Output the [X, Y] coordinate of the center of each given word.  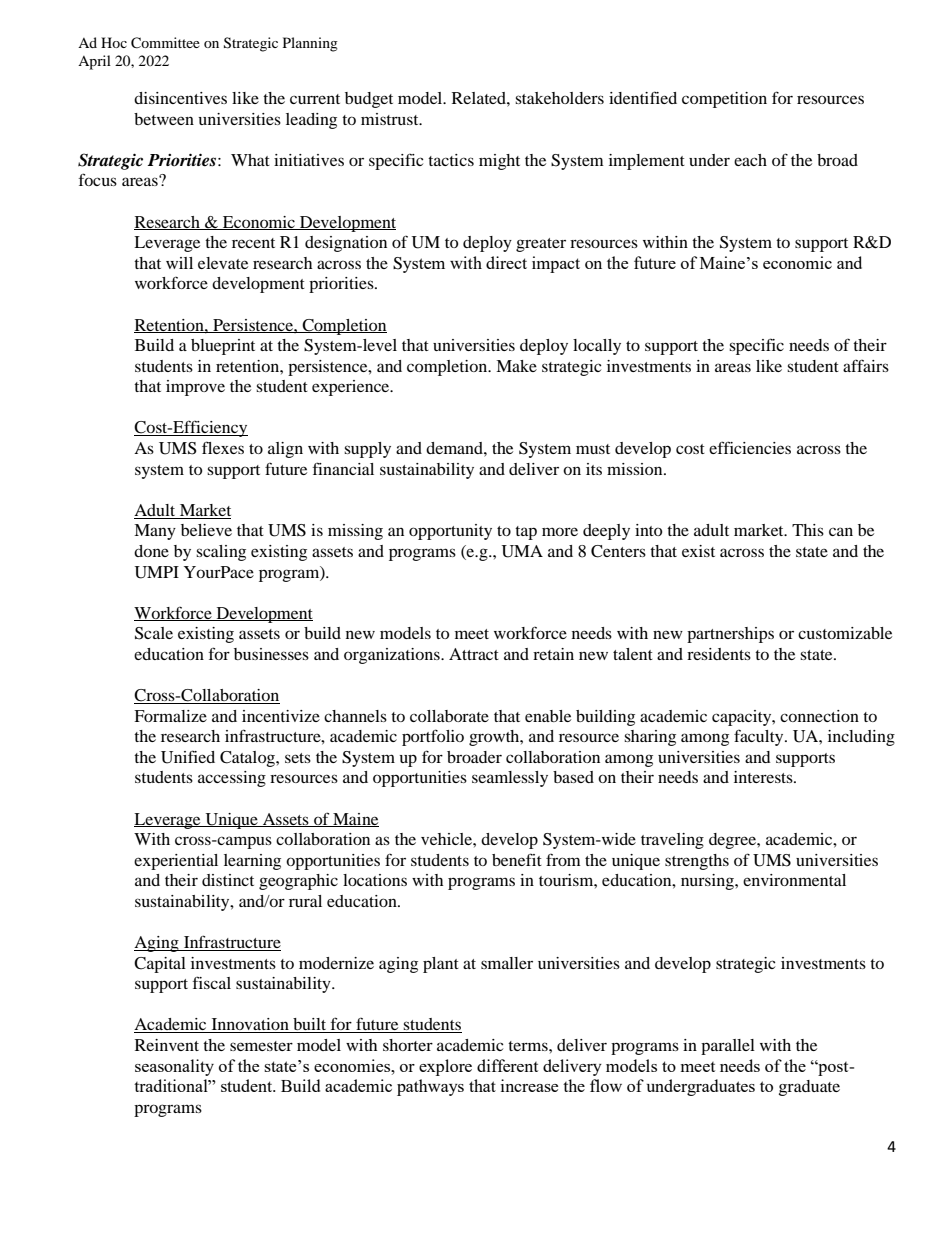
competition [724, 100]
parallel [728, 1047]
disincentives [180, 98]
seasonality [174, 1067]
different [507, 1065]
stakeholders [559, 98]
